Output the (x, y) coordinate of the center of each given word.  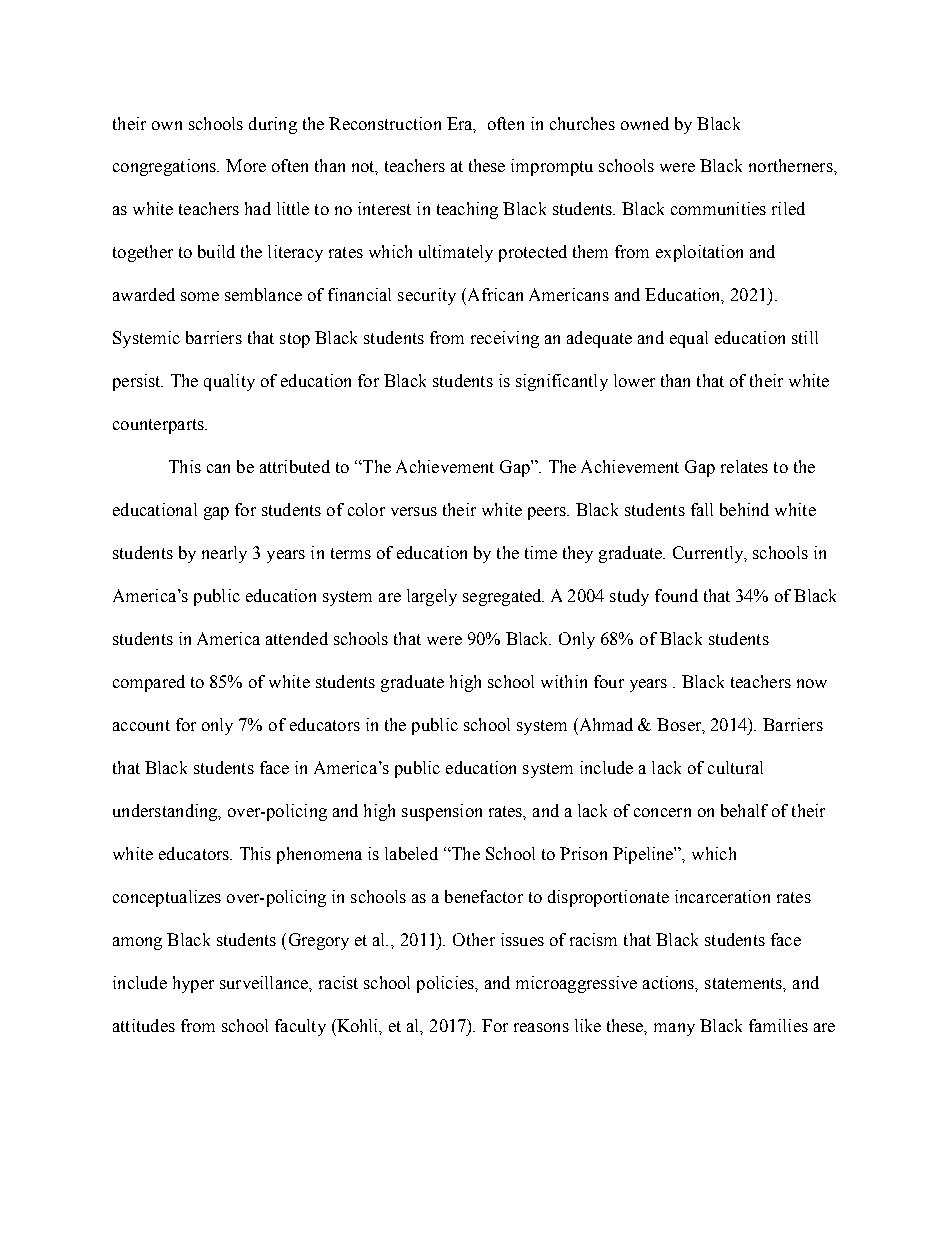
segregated (503, 597)
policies (446, 984)
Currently (709, 554)
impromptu (552, 167)
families (778, 1025)
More (246, 165)
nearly (224, 554)
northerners (792, 165)
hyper (193, 984)
